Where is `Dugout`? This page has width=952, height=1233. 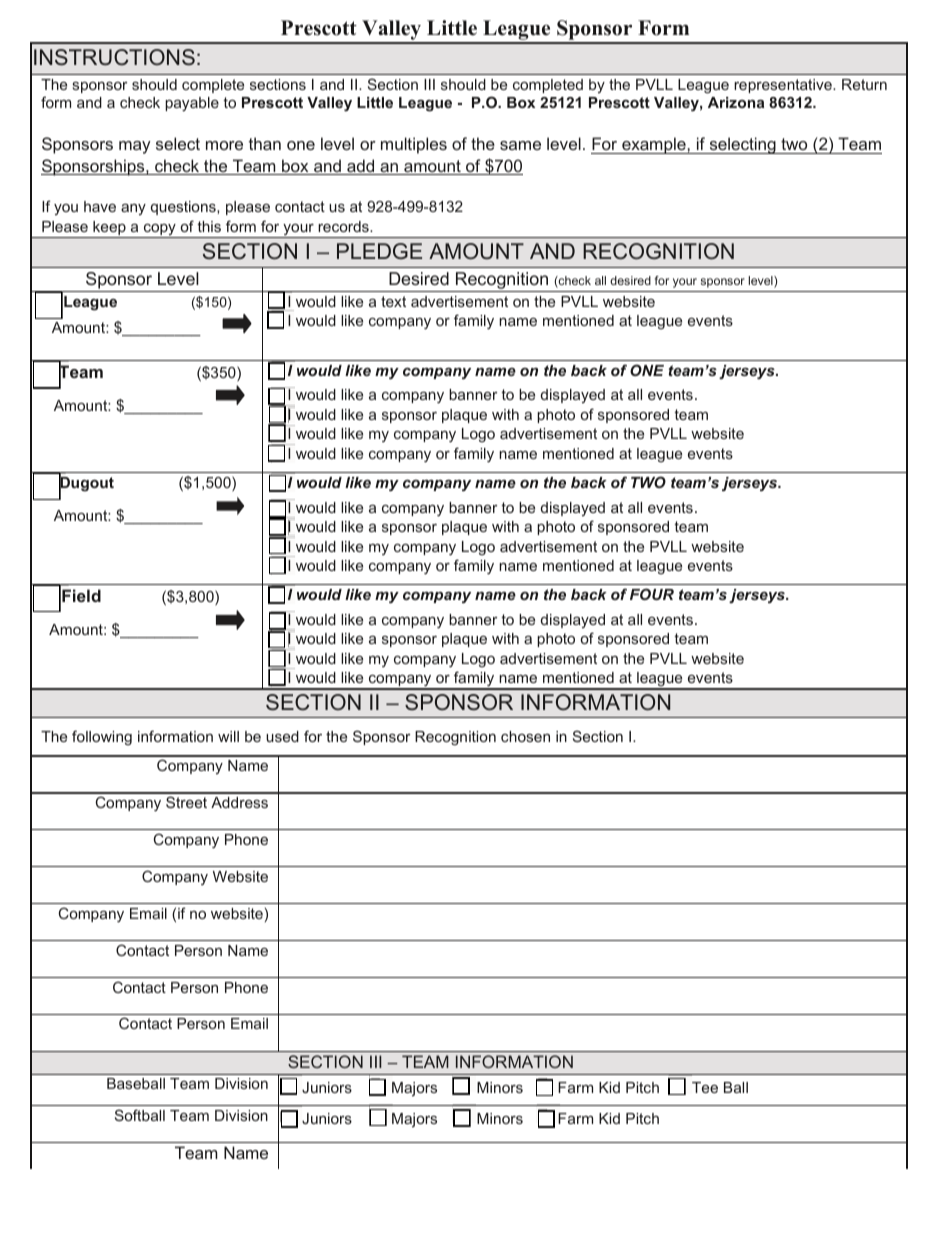 Dugout is located at coordinates (86, 484).
